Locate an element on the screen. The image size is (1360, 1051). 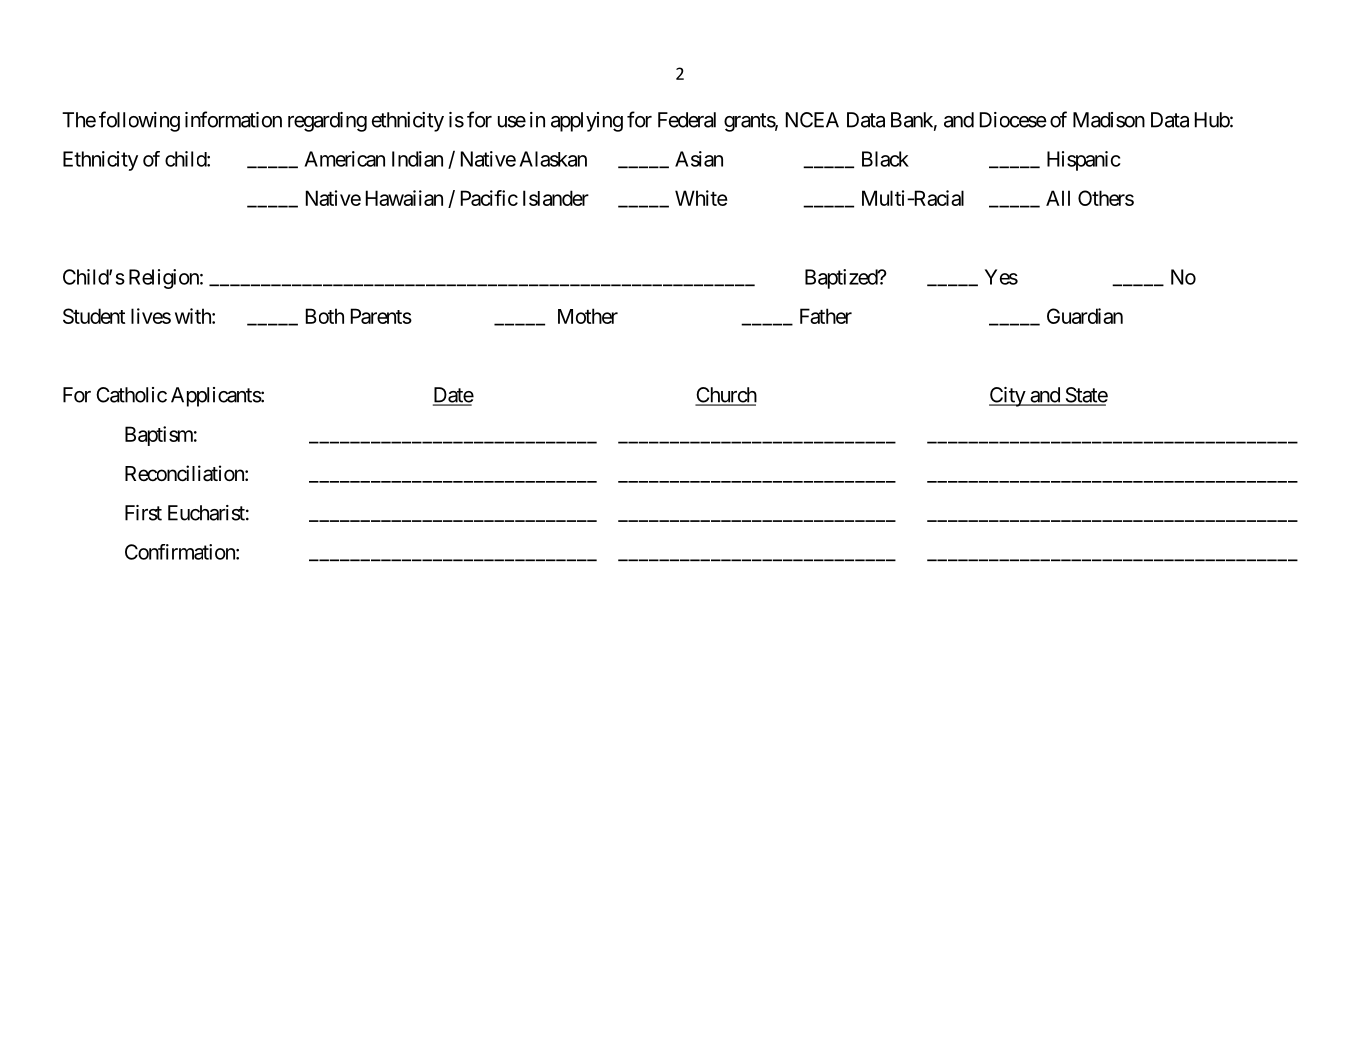
Guardian is located at coordinates (1085, 316).
